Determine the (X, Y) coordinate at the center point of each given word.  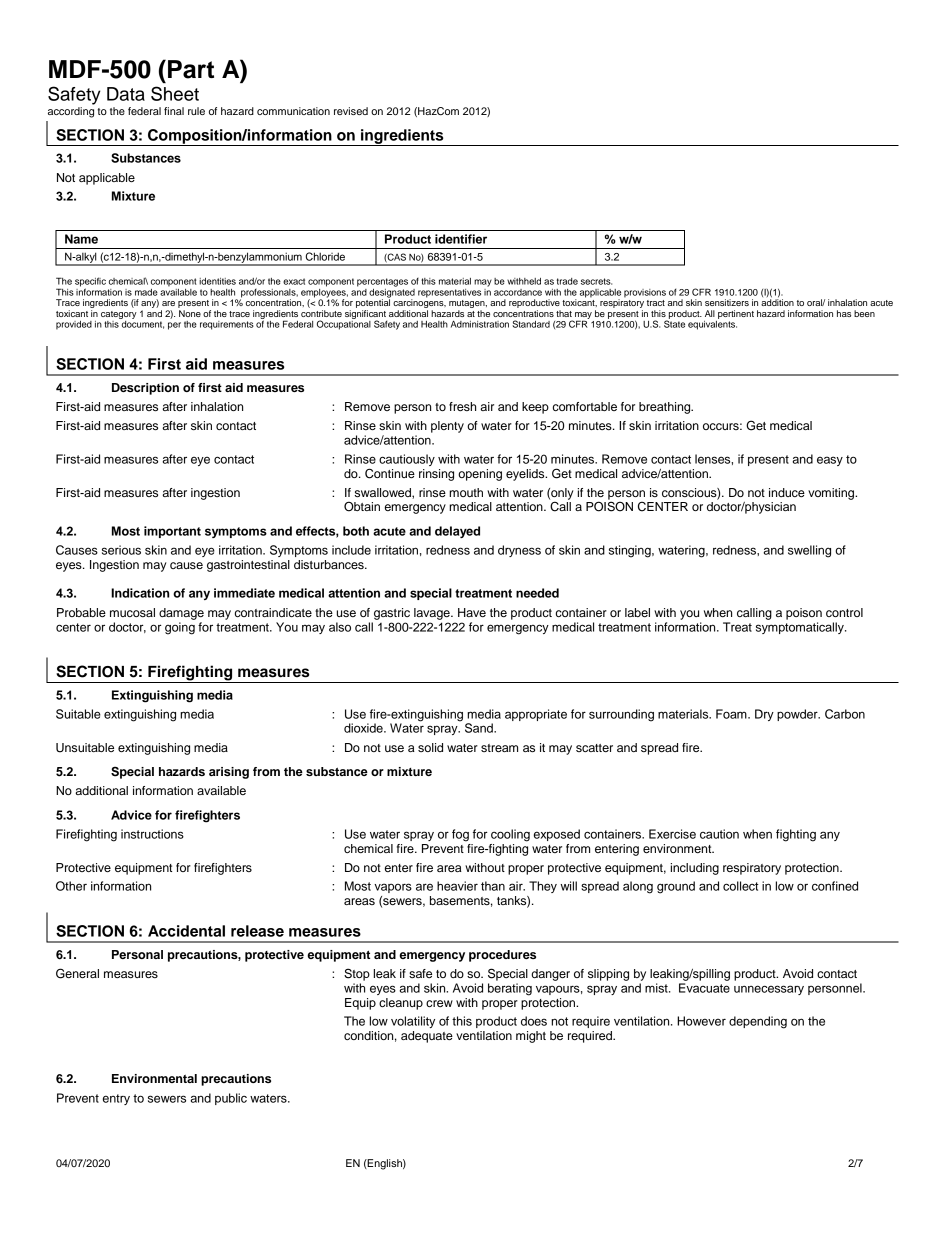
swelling (809, 551)
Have (472, 612)
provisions (645, 293)
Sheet (175, 93)
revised (351, 111)
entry (116, 1099)
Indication (140, 593)
